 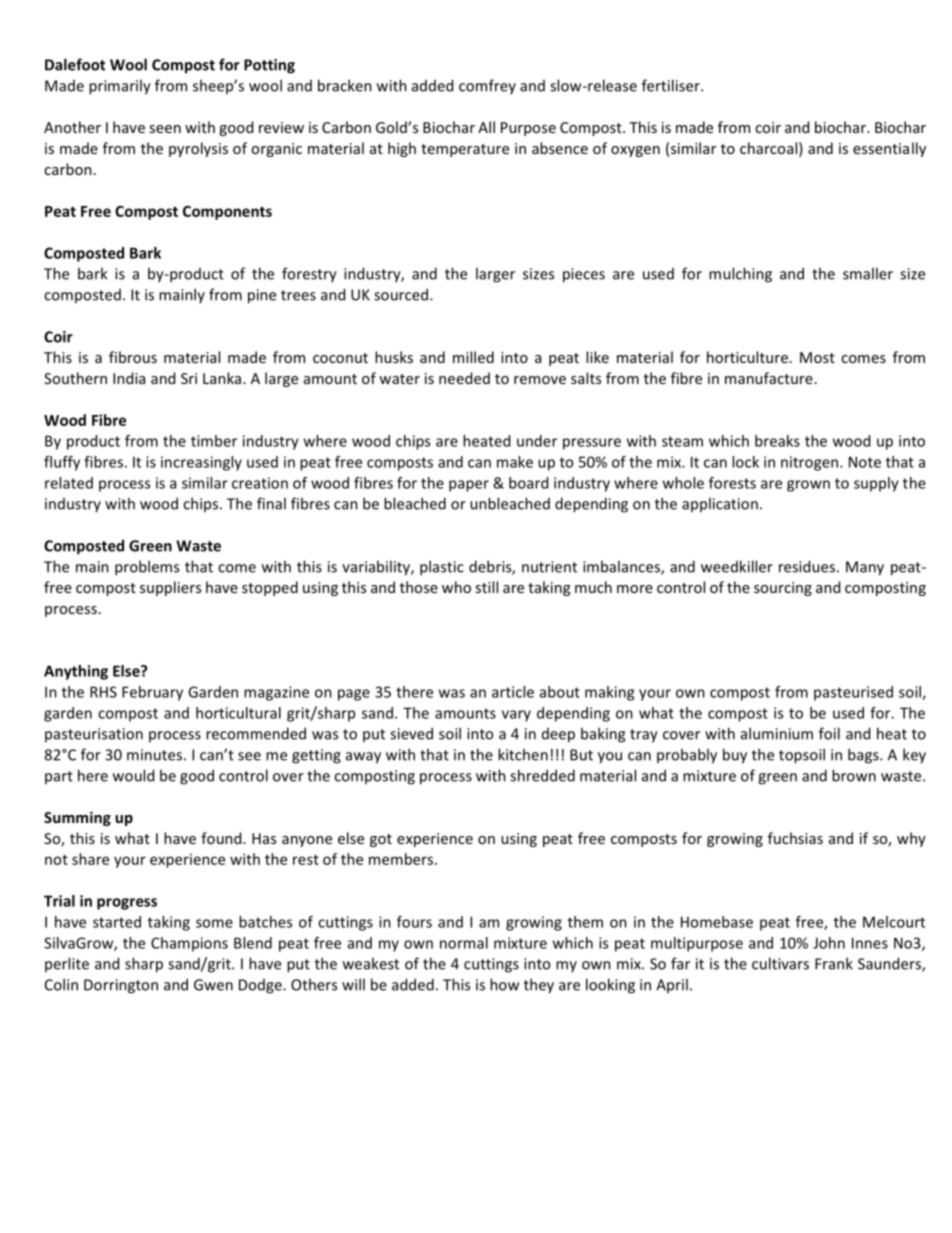 I want to click on milled, so click(x=473, y=357).
